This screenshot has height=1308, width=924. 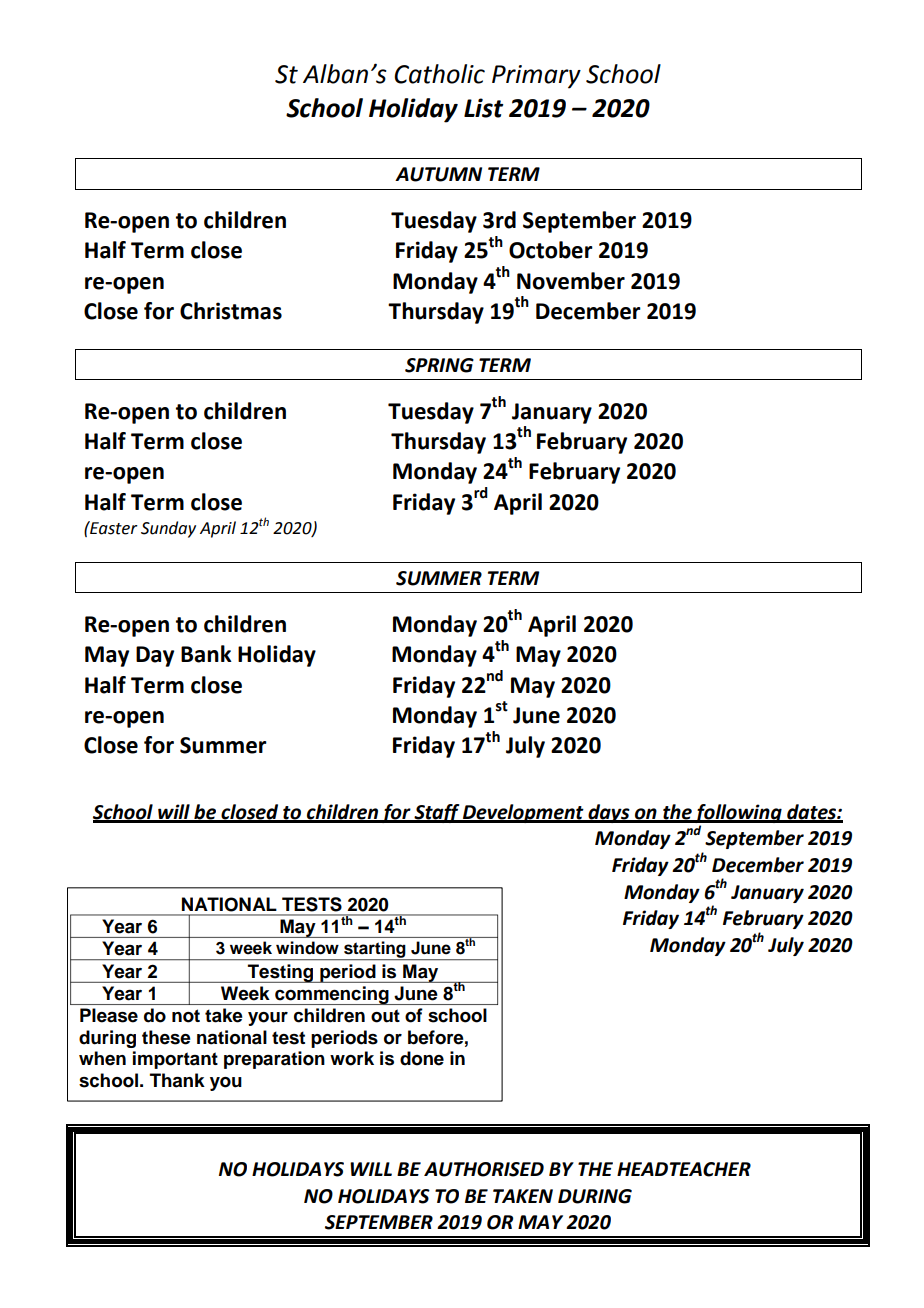 What do you see at coordinates (231, 311) in the screenshot?
I see `Christmas` at bounding box center [231, 311].
